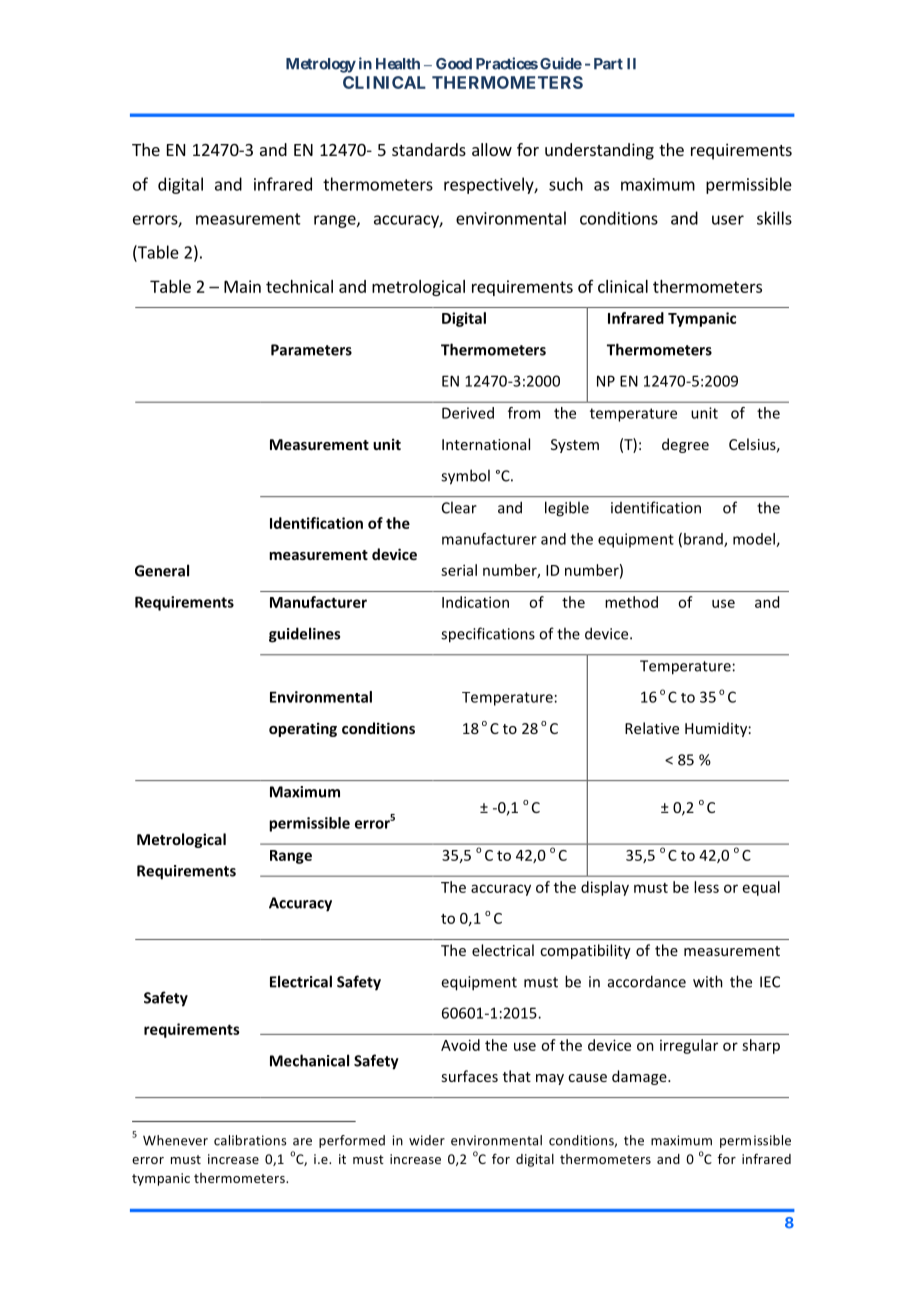 The width and height of the screenshot is (924, 1308). What do you see at coordinates (486, 444) in the screenshot?
I see `International` at bounding box center [486, 444].
